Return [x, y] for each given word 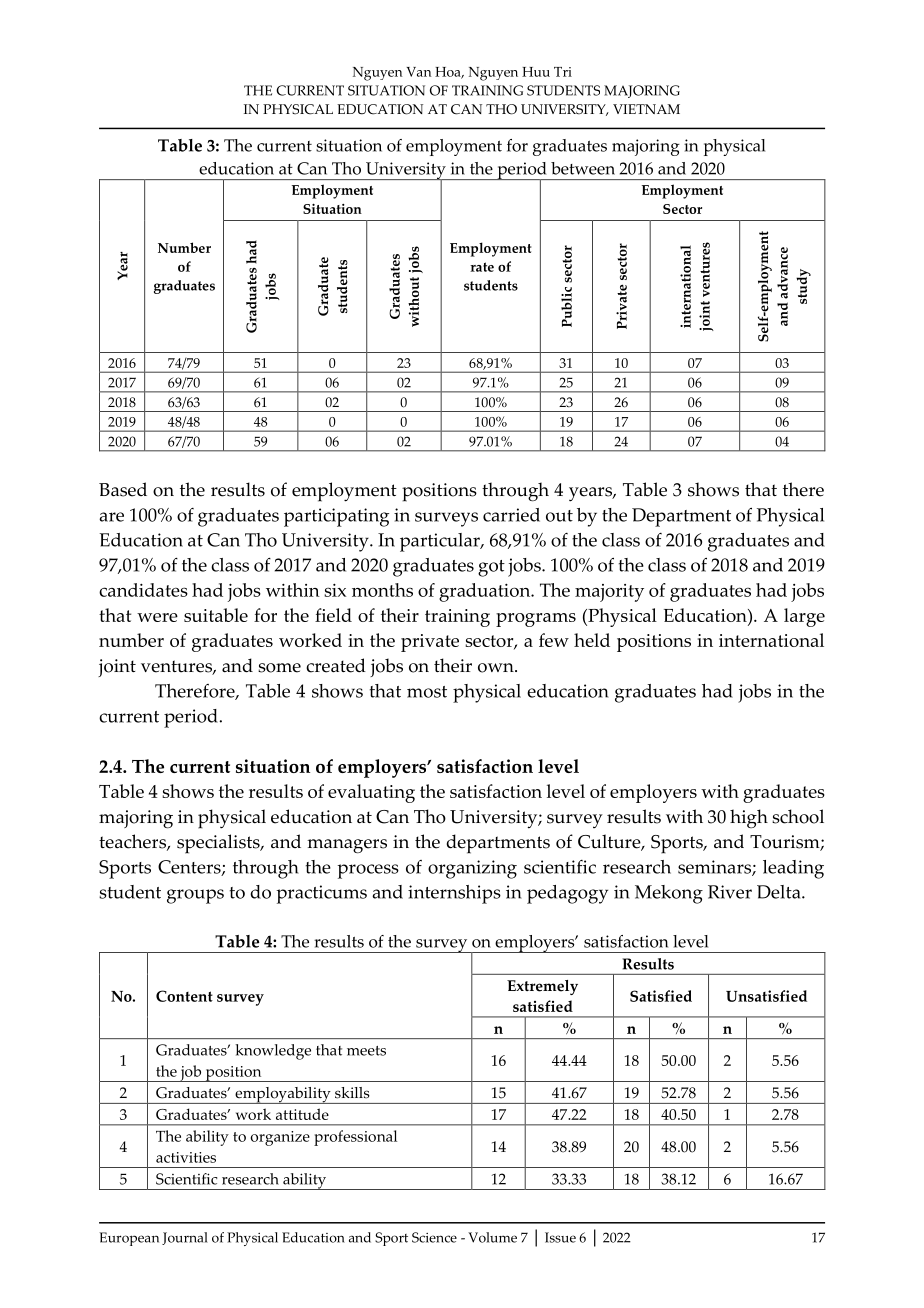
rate [482, 267]
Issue [560, 1237]
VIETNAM [646, 109]
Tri [563, 72]
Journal [185, 1238]
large [804, 617]
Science [434, 1237]
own [497, 668]
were [157, 617]
